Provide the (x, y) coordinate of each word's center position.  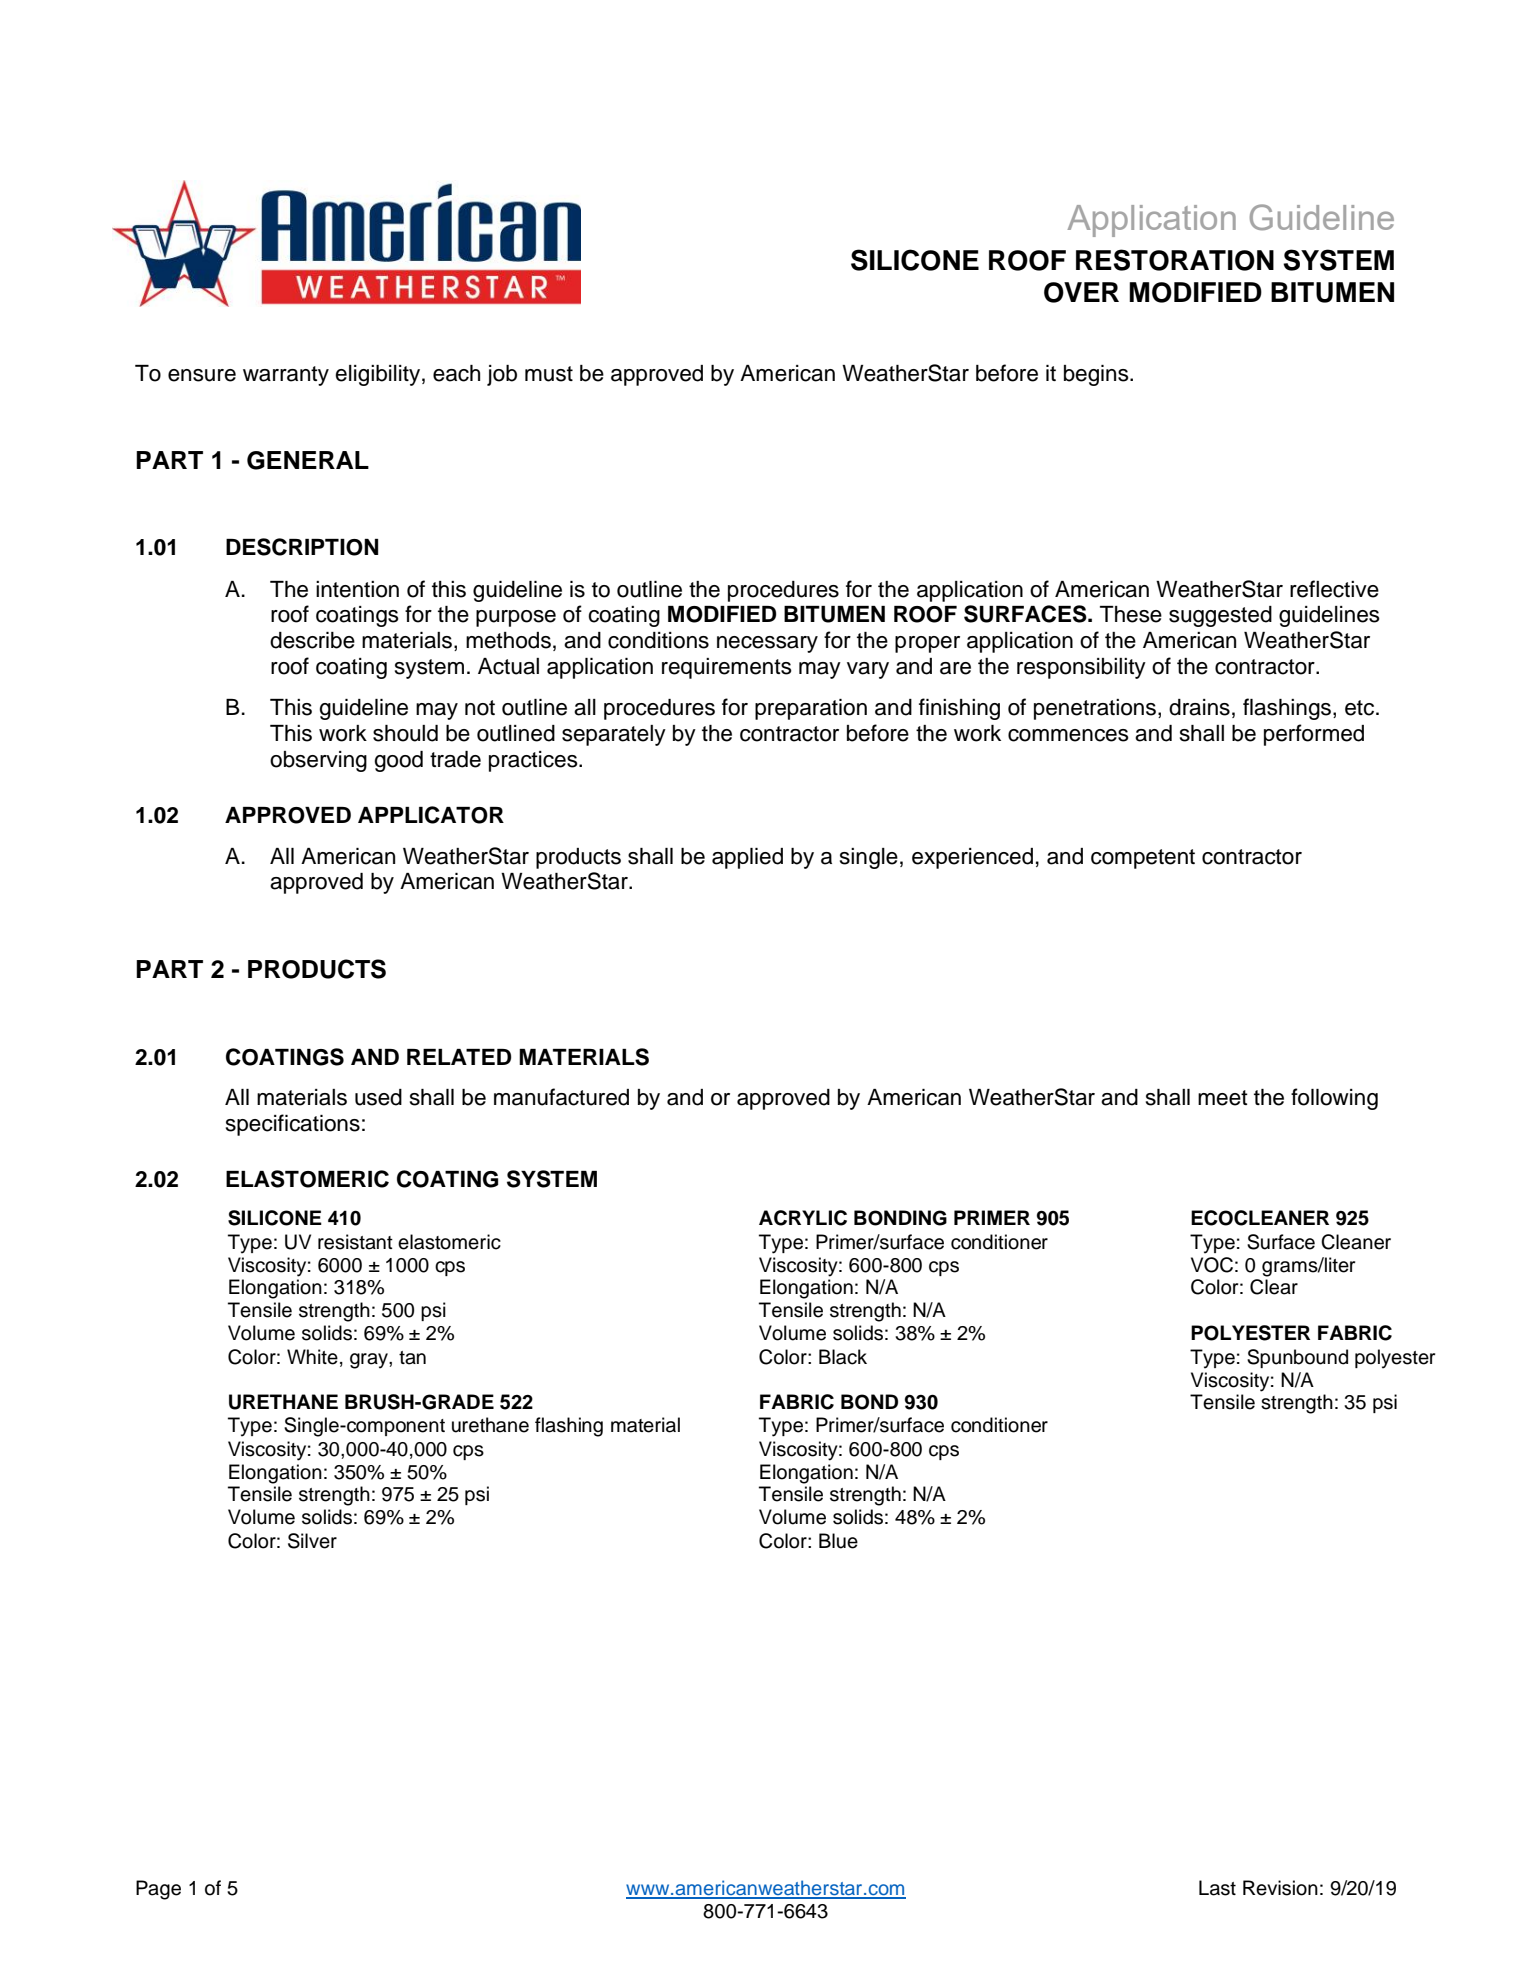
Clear (1274, 1287)
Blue (838, 1541)
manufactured (561, 1097)
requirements (727, 668)
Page (158, 1890)
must (549, 374)
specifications (293, 1125)
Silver (312, 1541)
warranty (286, 376)
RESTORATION (1175, 260)
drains (1199, 707)
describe (312, 640)
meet (1223, 1098)
